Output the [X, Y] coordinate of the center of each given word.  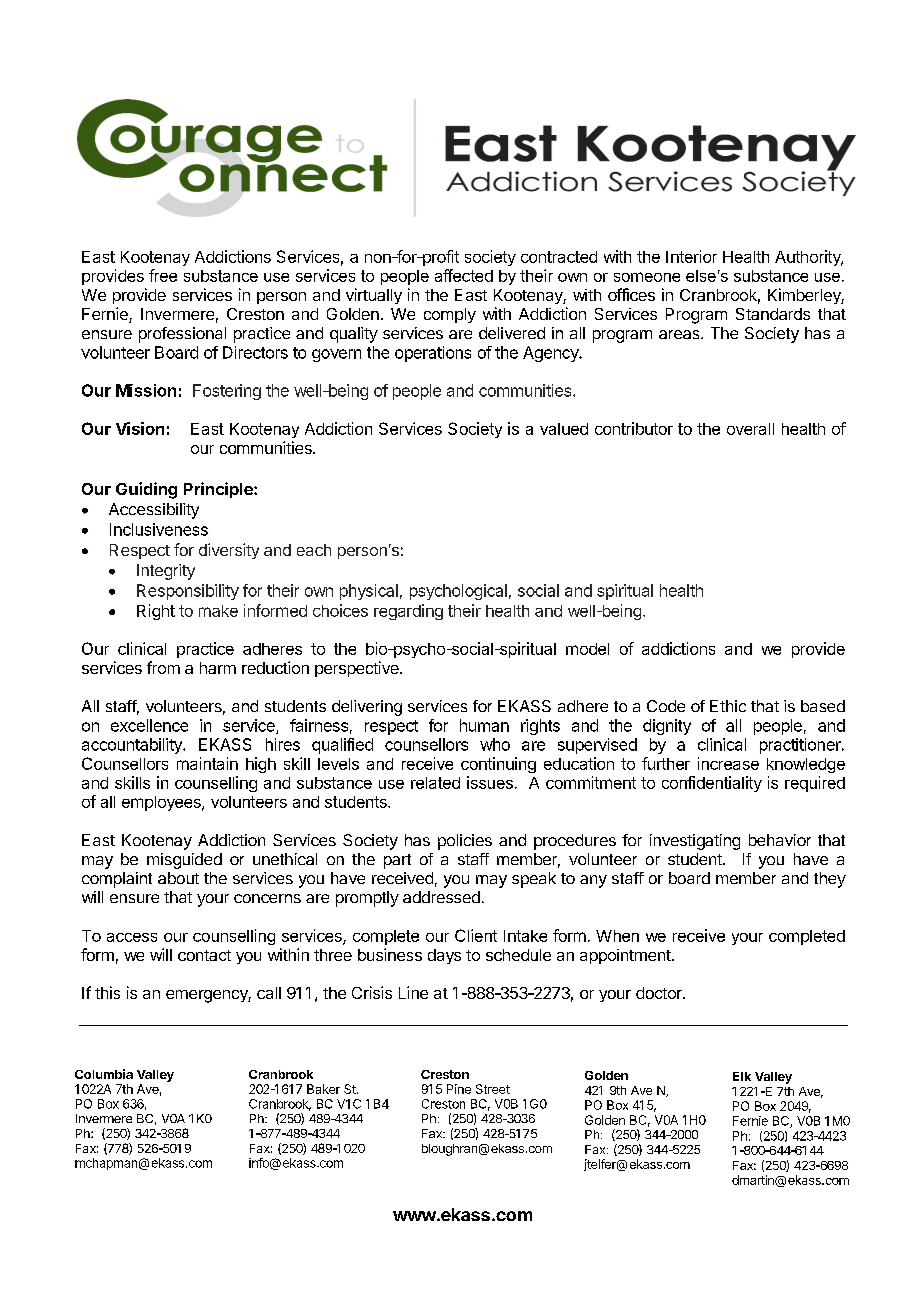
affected [464, 275]
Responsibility [188, 592]
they [830, 880]
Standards [773, 314]
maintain [207, 763]
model [587, 649]
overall [750, 429]
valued [564, 429]
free [163, 275]
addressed [441, 897]
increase [728, 763]
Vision [140, 428]
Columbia [104, 1074]
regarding [408, 612]
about [178, 878]
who [495, 744]
